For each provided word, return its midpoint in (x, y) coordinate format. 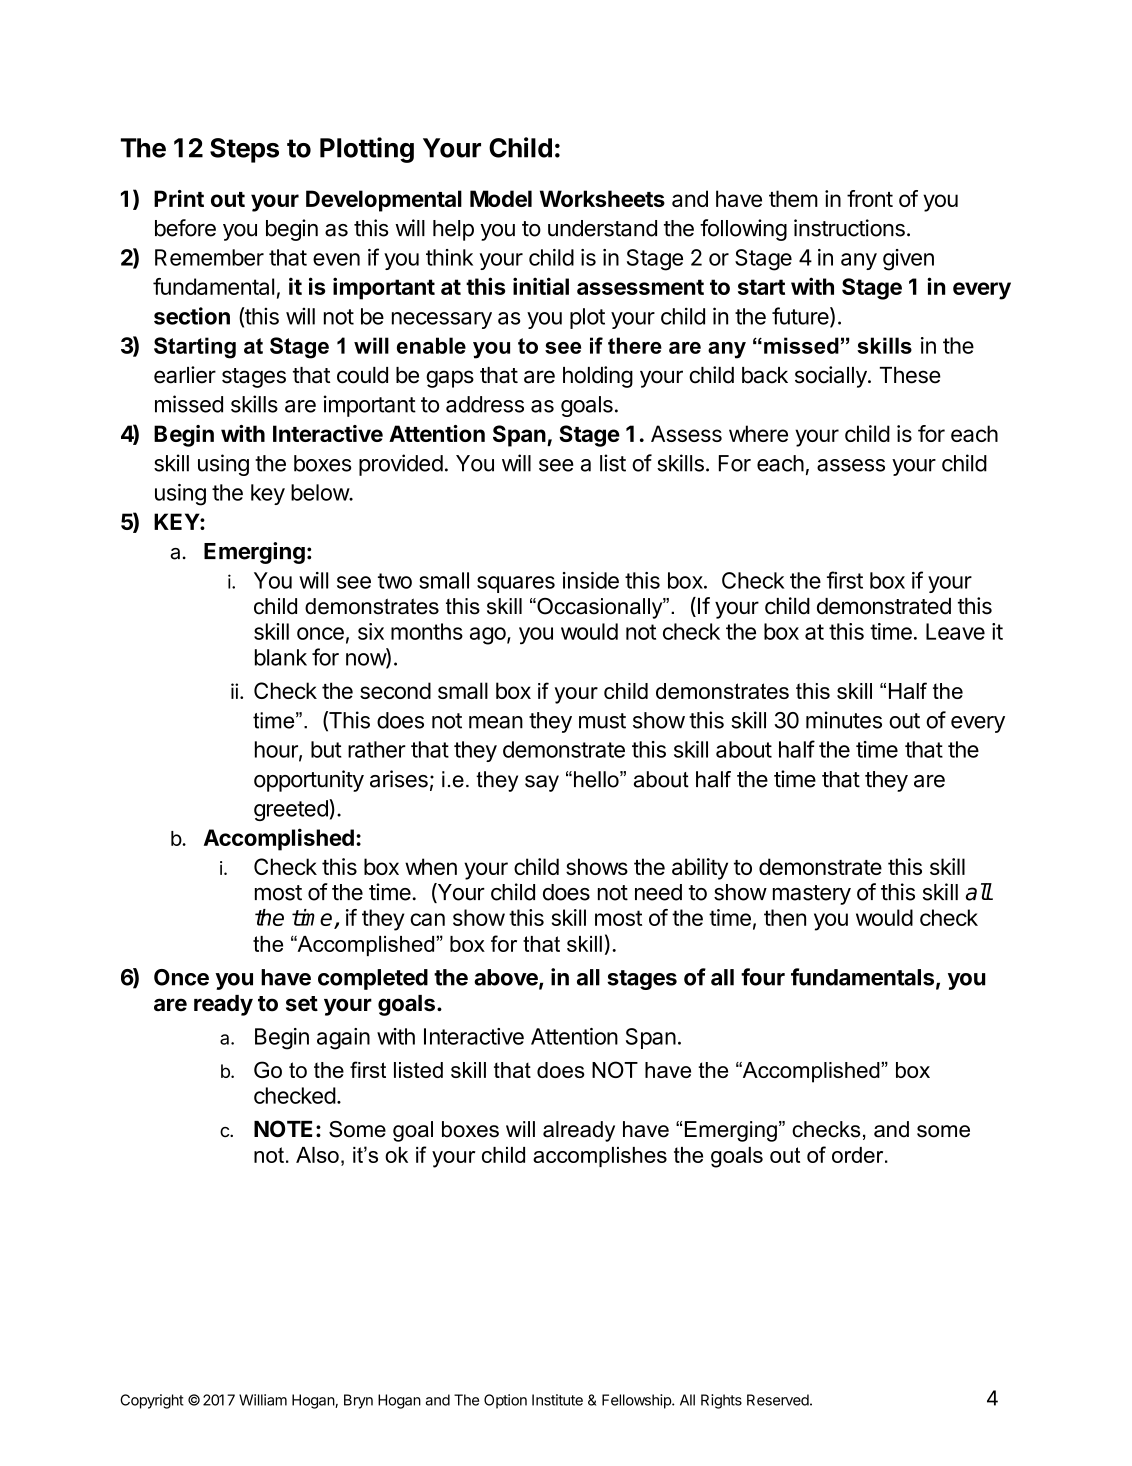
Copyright (152, 1401)
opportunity (309, 781)
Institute (557, 1400)
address (485, 404)
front (870, 198)
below (320, 492)
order (859, 1155)
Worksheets (602, 198)
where (758, 433)
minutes (844, 720)
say (542, 783)
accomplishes (600, 1157)
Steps (244, 150)
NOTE (283, 1129)
